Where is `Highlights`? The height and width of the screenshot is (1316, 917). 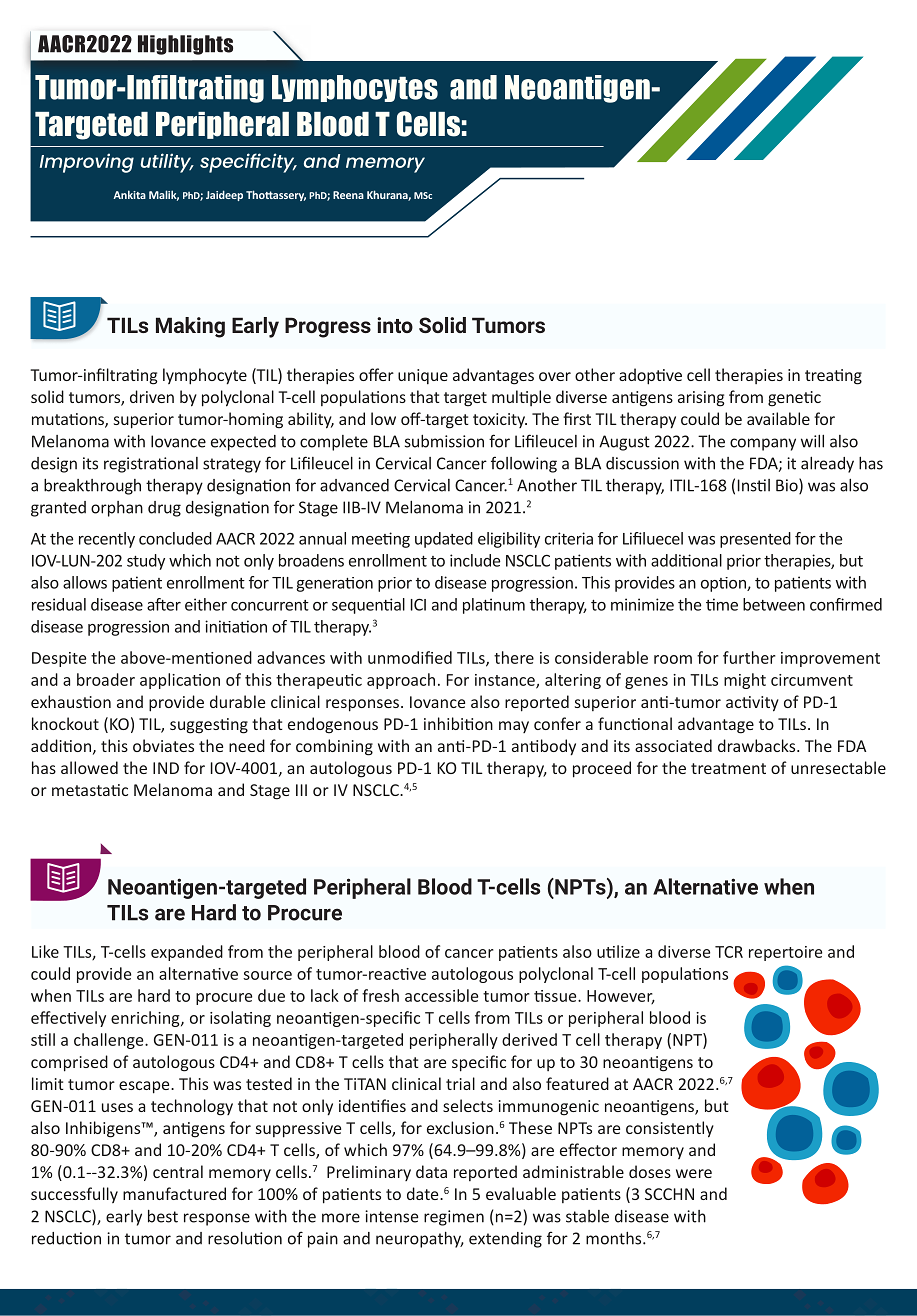
Highlights is located at coordinates (185, 45).
